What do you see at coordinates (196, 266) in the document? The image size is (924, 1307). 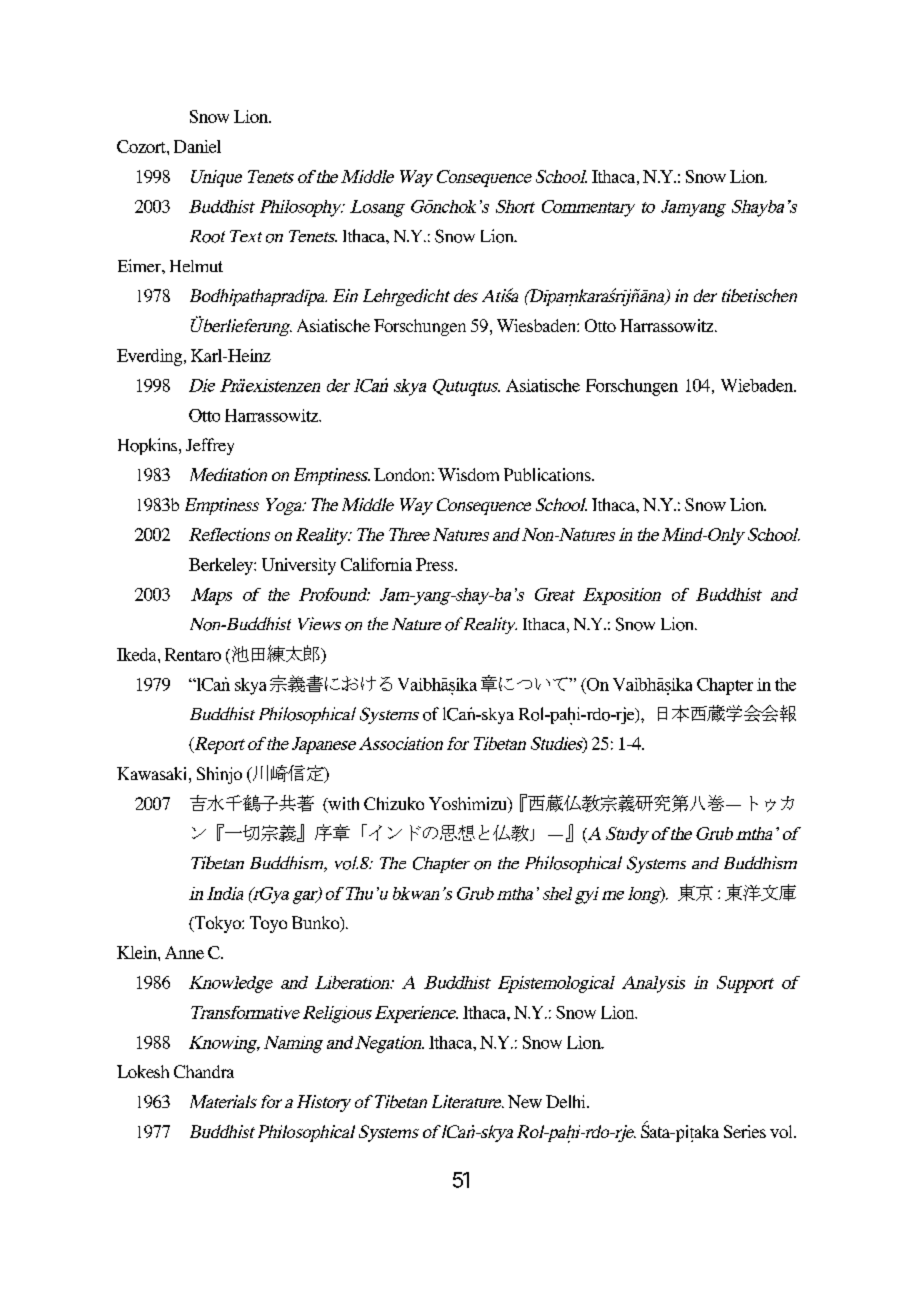 I see `Helmut` at bounding box center [196, 266].
